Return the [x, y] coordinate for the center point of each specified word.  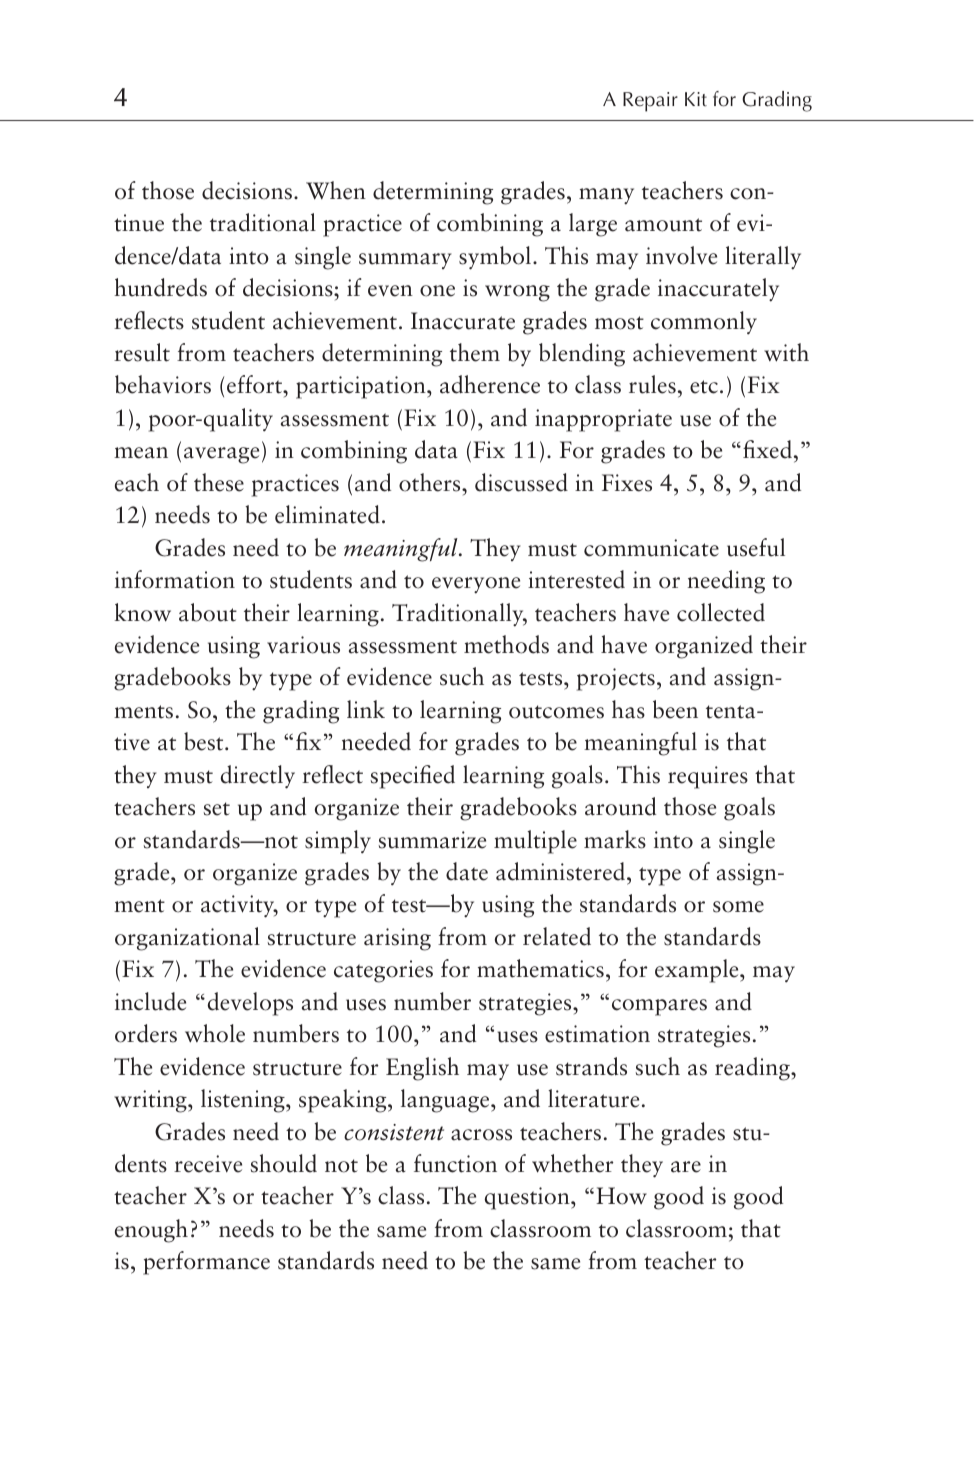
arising [397, 939]
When [336, 190]
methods [506, 644]
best [205, 741]
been [675, 709]
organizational [187, 939]
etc [704, 387]
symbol [495, 258]
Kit [696, 99]
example [698, 971]
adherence [490, 384]
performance [206, 1263]
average [221, 455]
